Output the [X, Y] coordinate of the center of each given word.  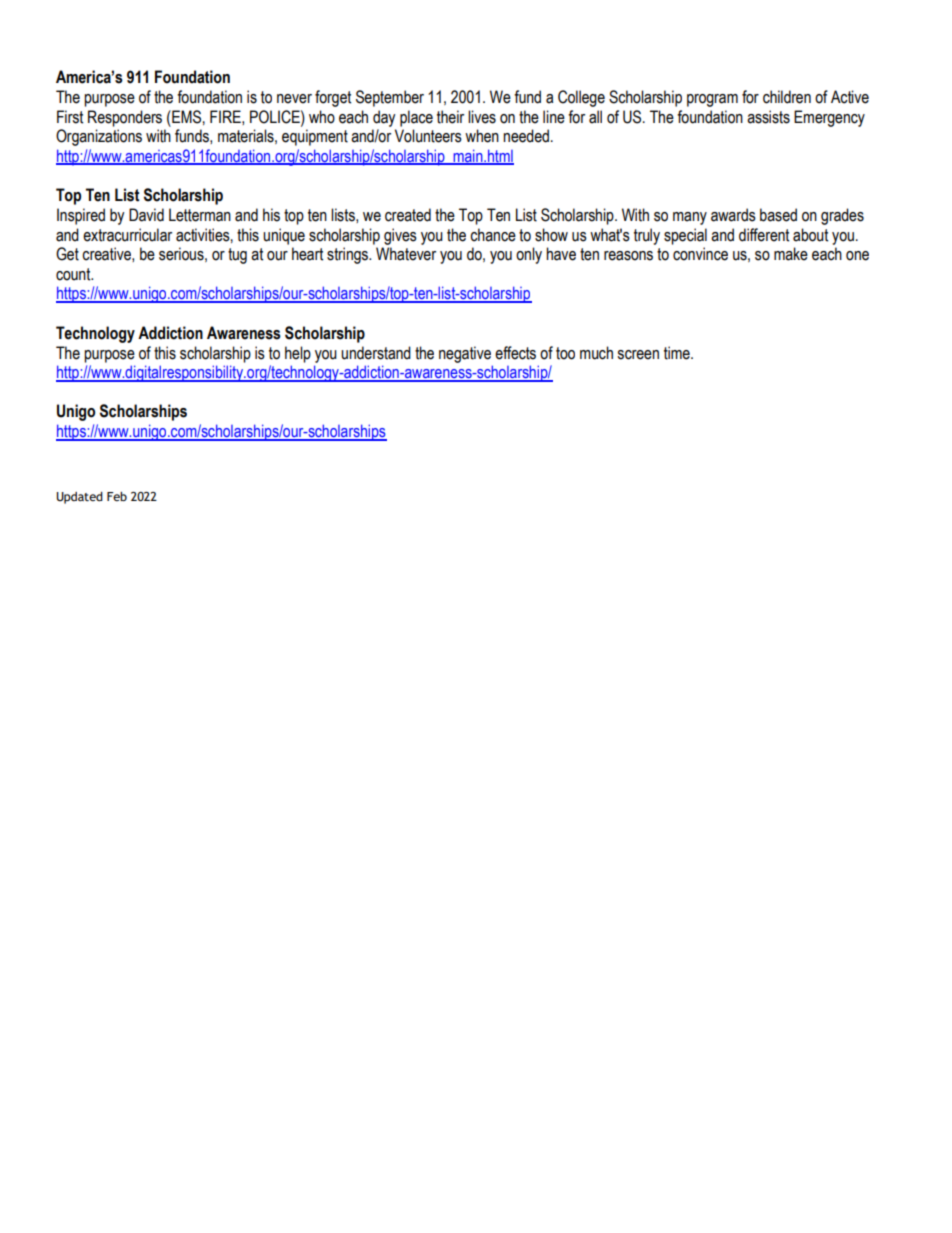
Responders [125, 118]
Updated [79, 498]
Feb [117, 496]
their [450, 117]
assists [768, 117]
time [678, 353]
